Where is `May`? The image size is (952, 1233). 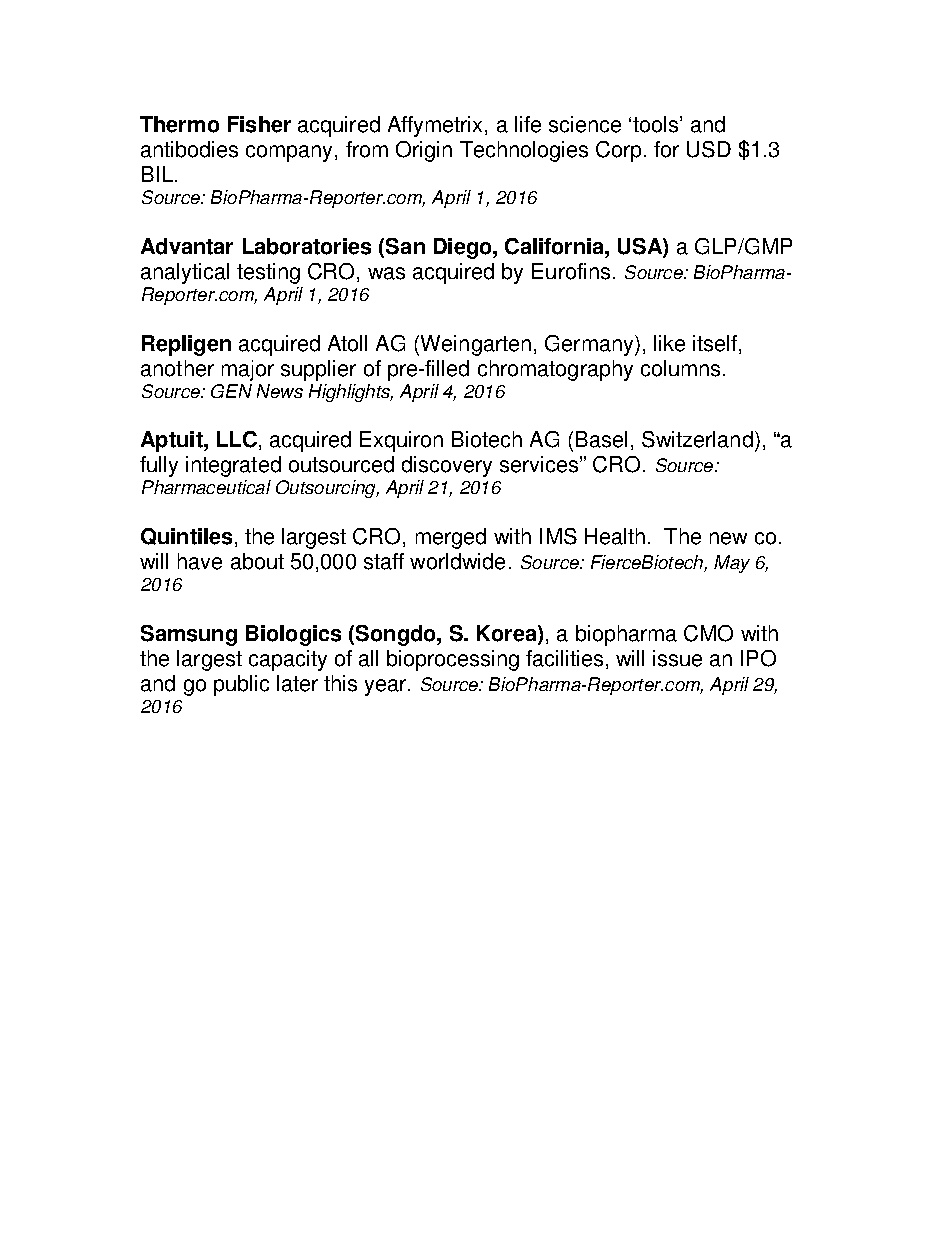 May is located at coordinates (732, 564).
